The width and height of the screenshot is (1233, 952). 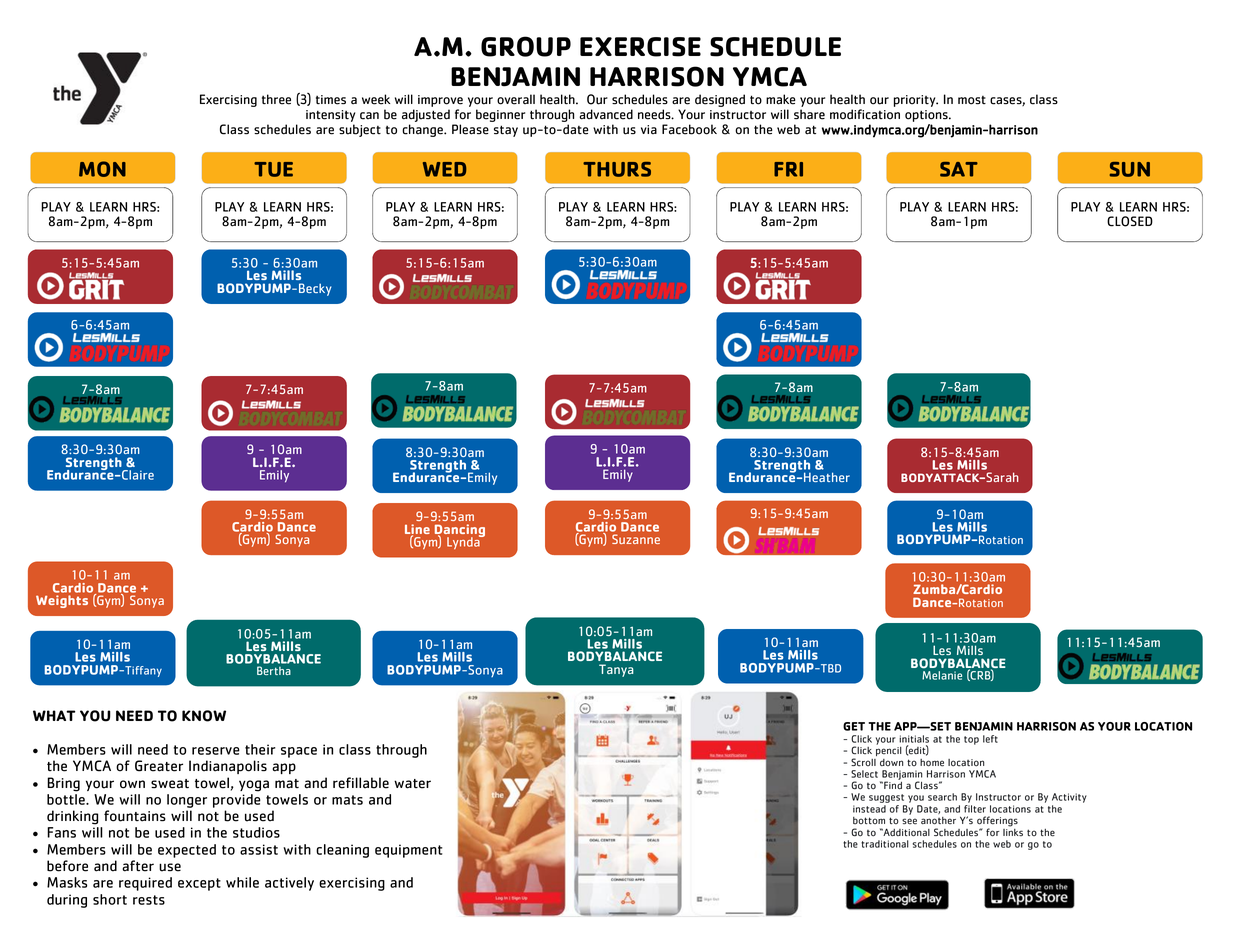 I want to click on three, so click(x=276, y=99).
